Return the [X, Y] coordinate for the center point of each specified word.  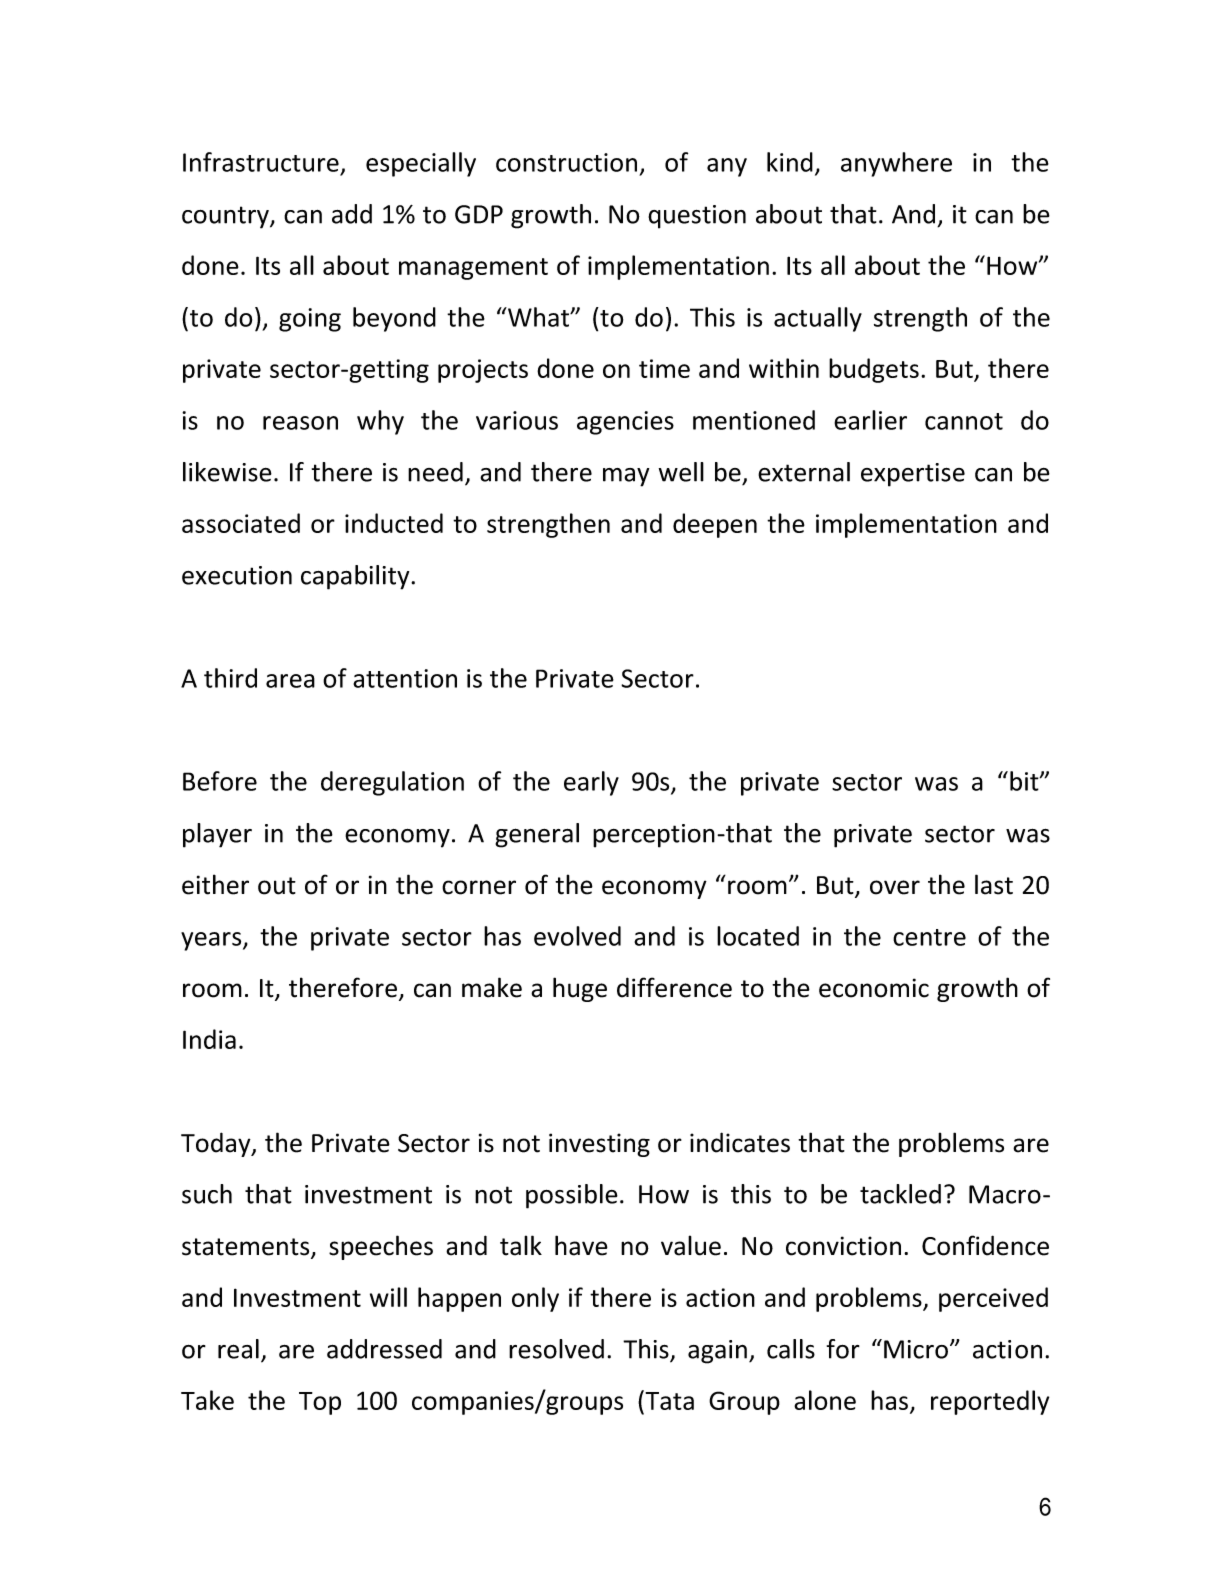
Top [320, 1403]
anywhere [896, 164]
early [591, 783]
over [895, 887]
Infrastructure [261, 162]
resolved [556, 1349]
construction [566, 162]
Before [220, 781]
